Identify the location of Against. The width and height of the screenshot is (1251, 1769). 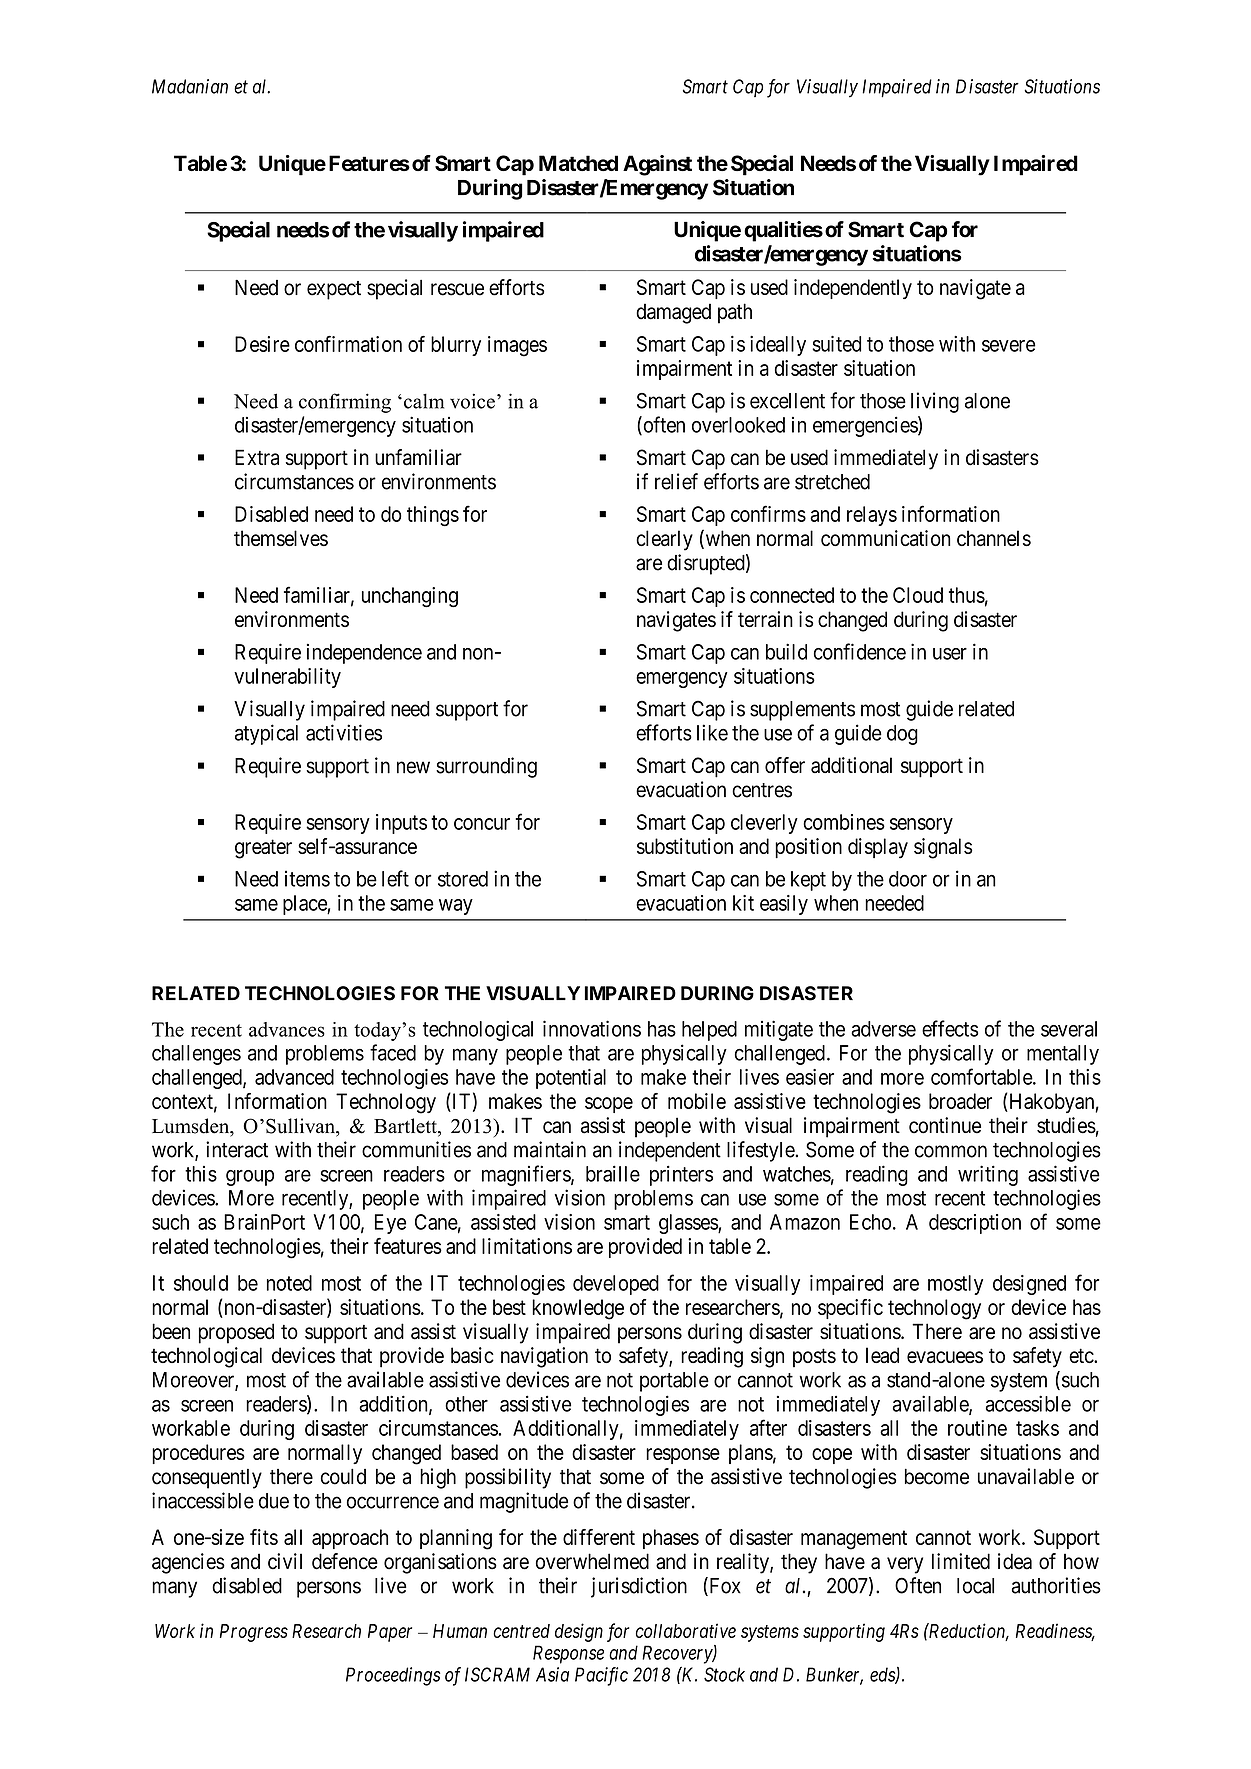
(657, 165).
